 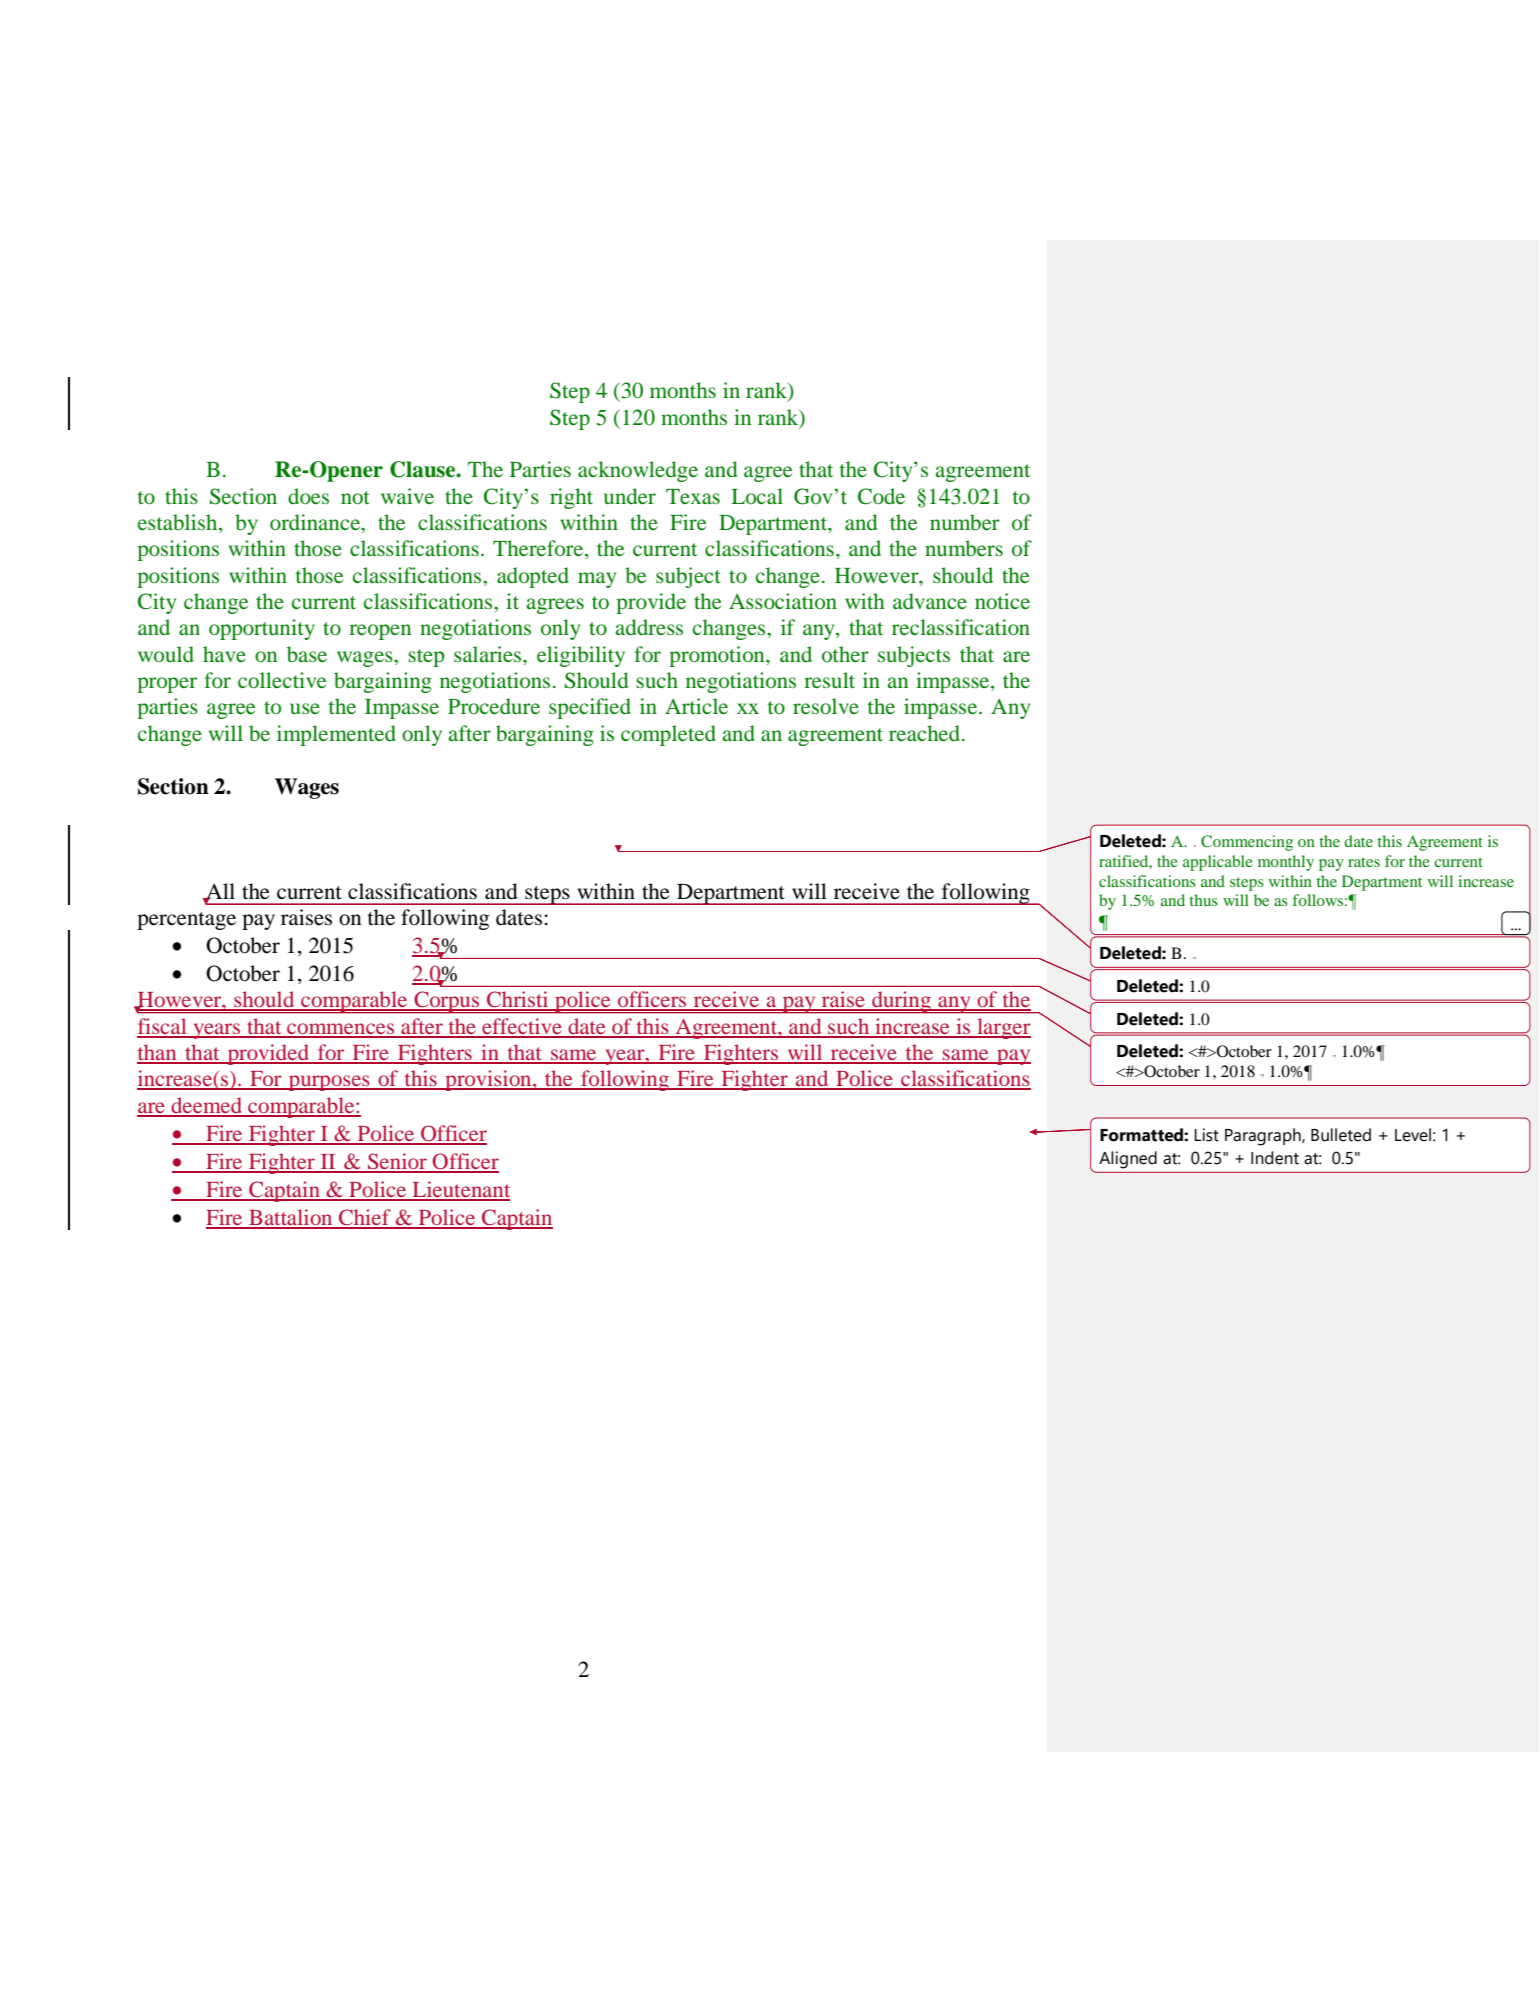 I want to click on All, so click(x=219, y=892).
